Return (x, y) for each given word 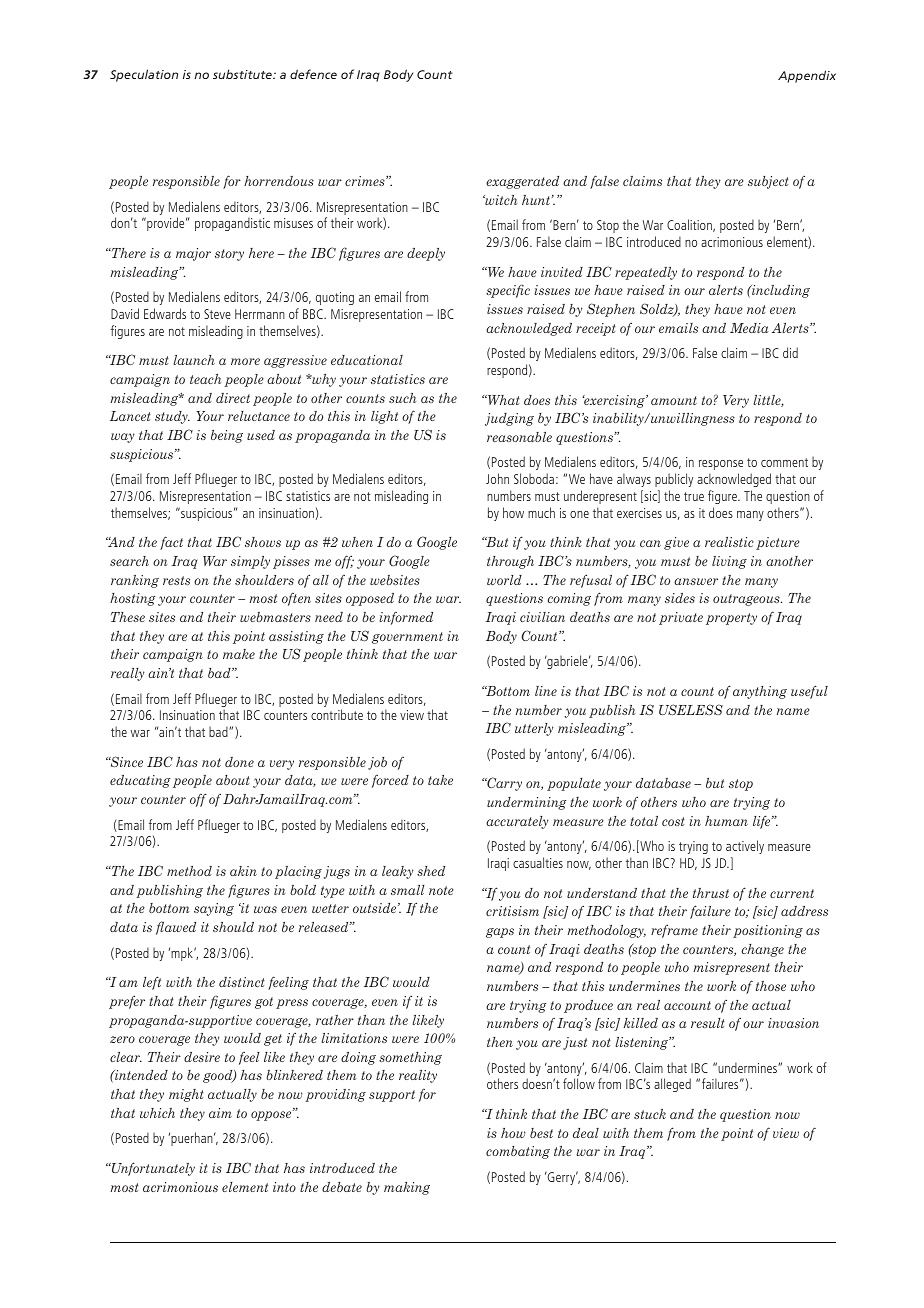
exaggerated (522, 182)
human (726, 821)
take (440, 780)
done (239, 762)
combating (518, 1152)
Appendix (807, 76)
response (721, 465)
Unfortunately (152, 1169)
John (497, 478)
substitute (243, 74)
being (227, 436)
